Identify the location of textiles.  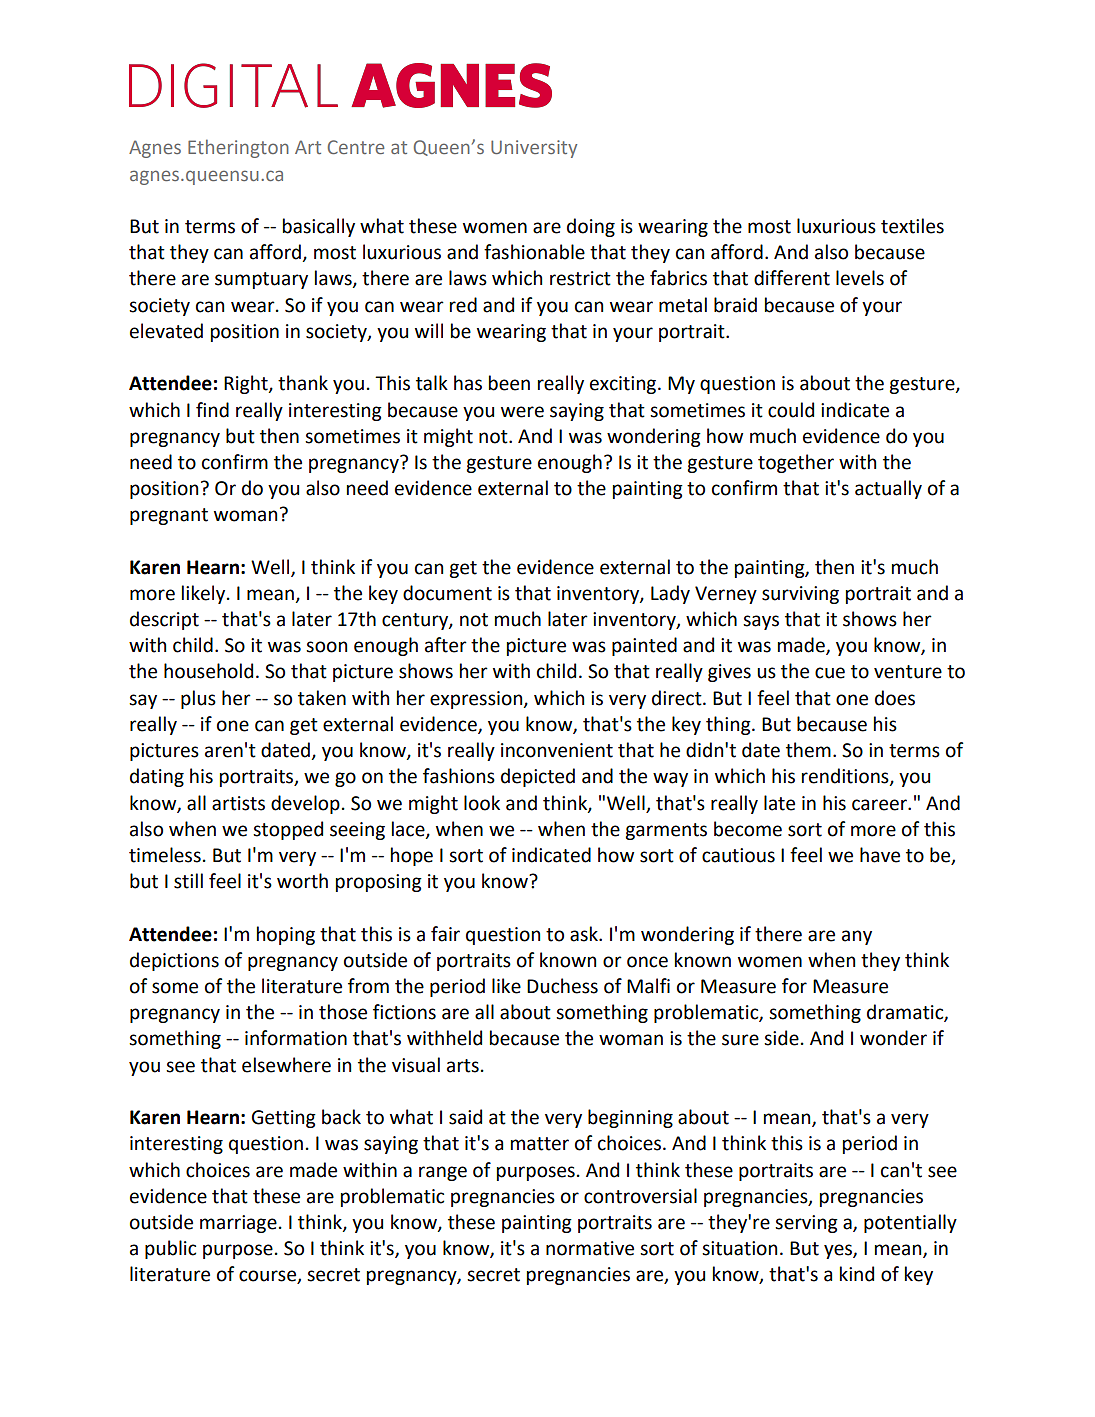
(912, 226).
